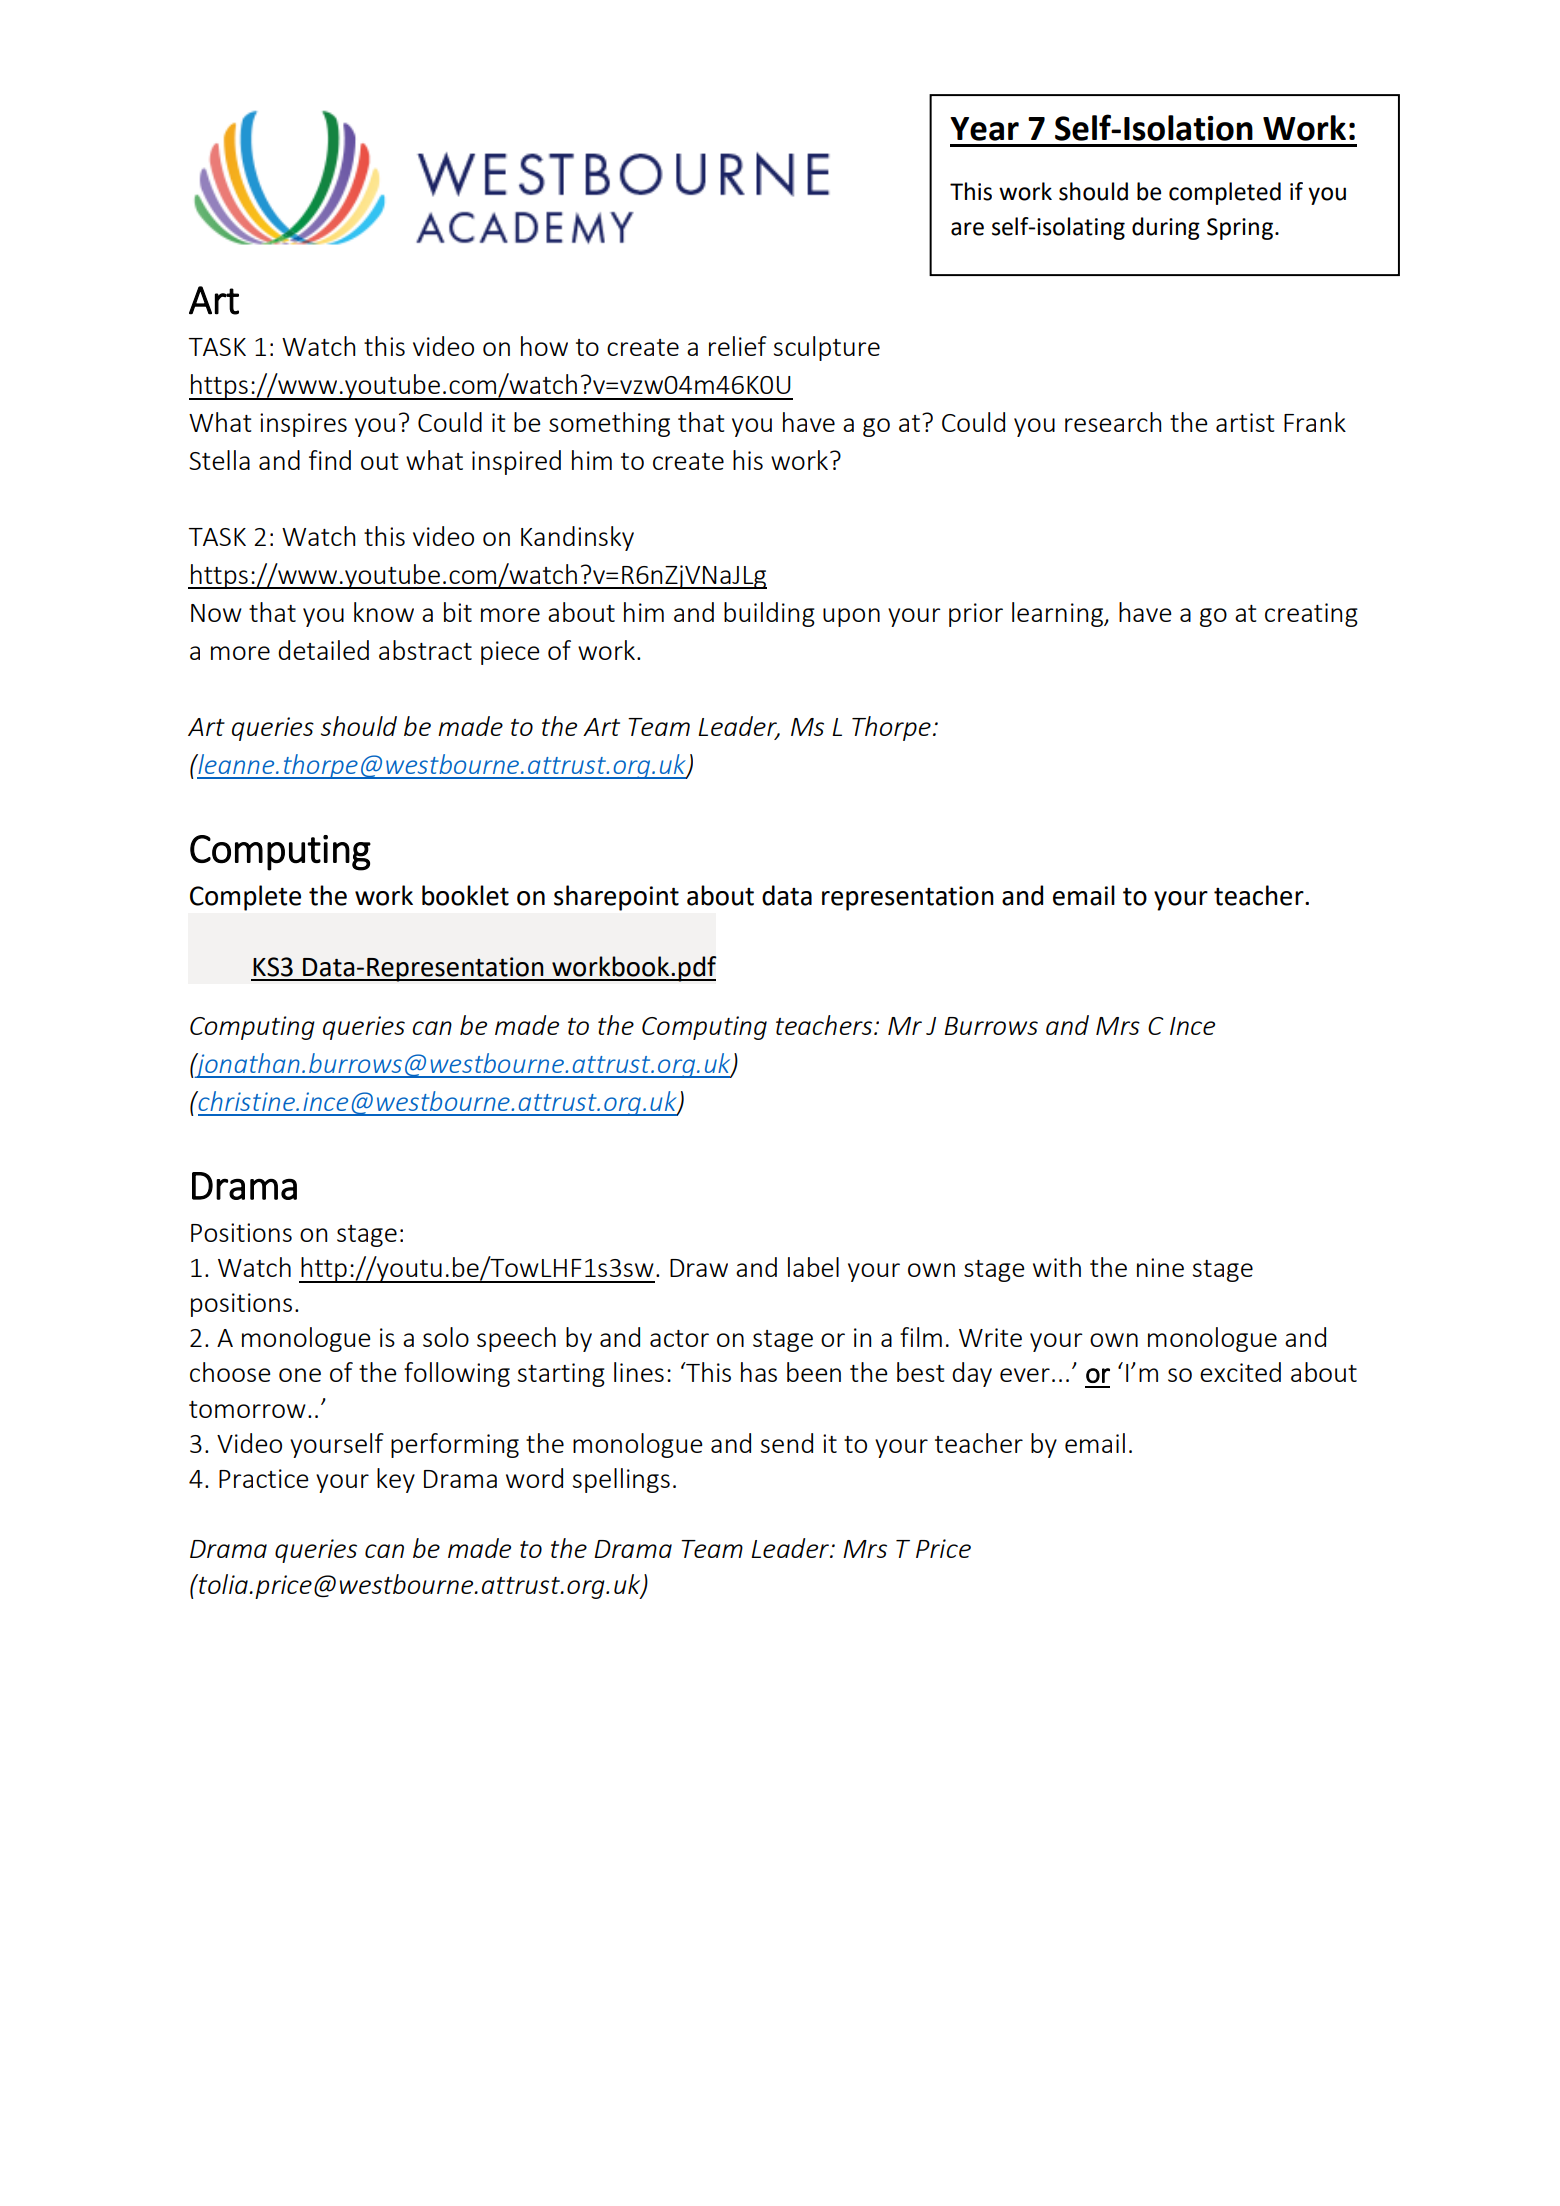  I want to click on during, so click(1166, 228).
